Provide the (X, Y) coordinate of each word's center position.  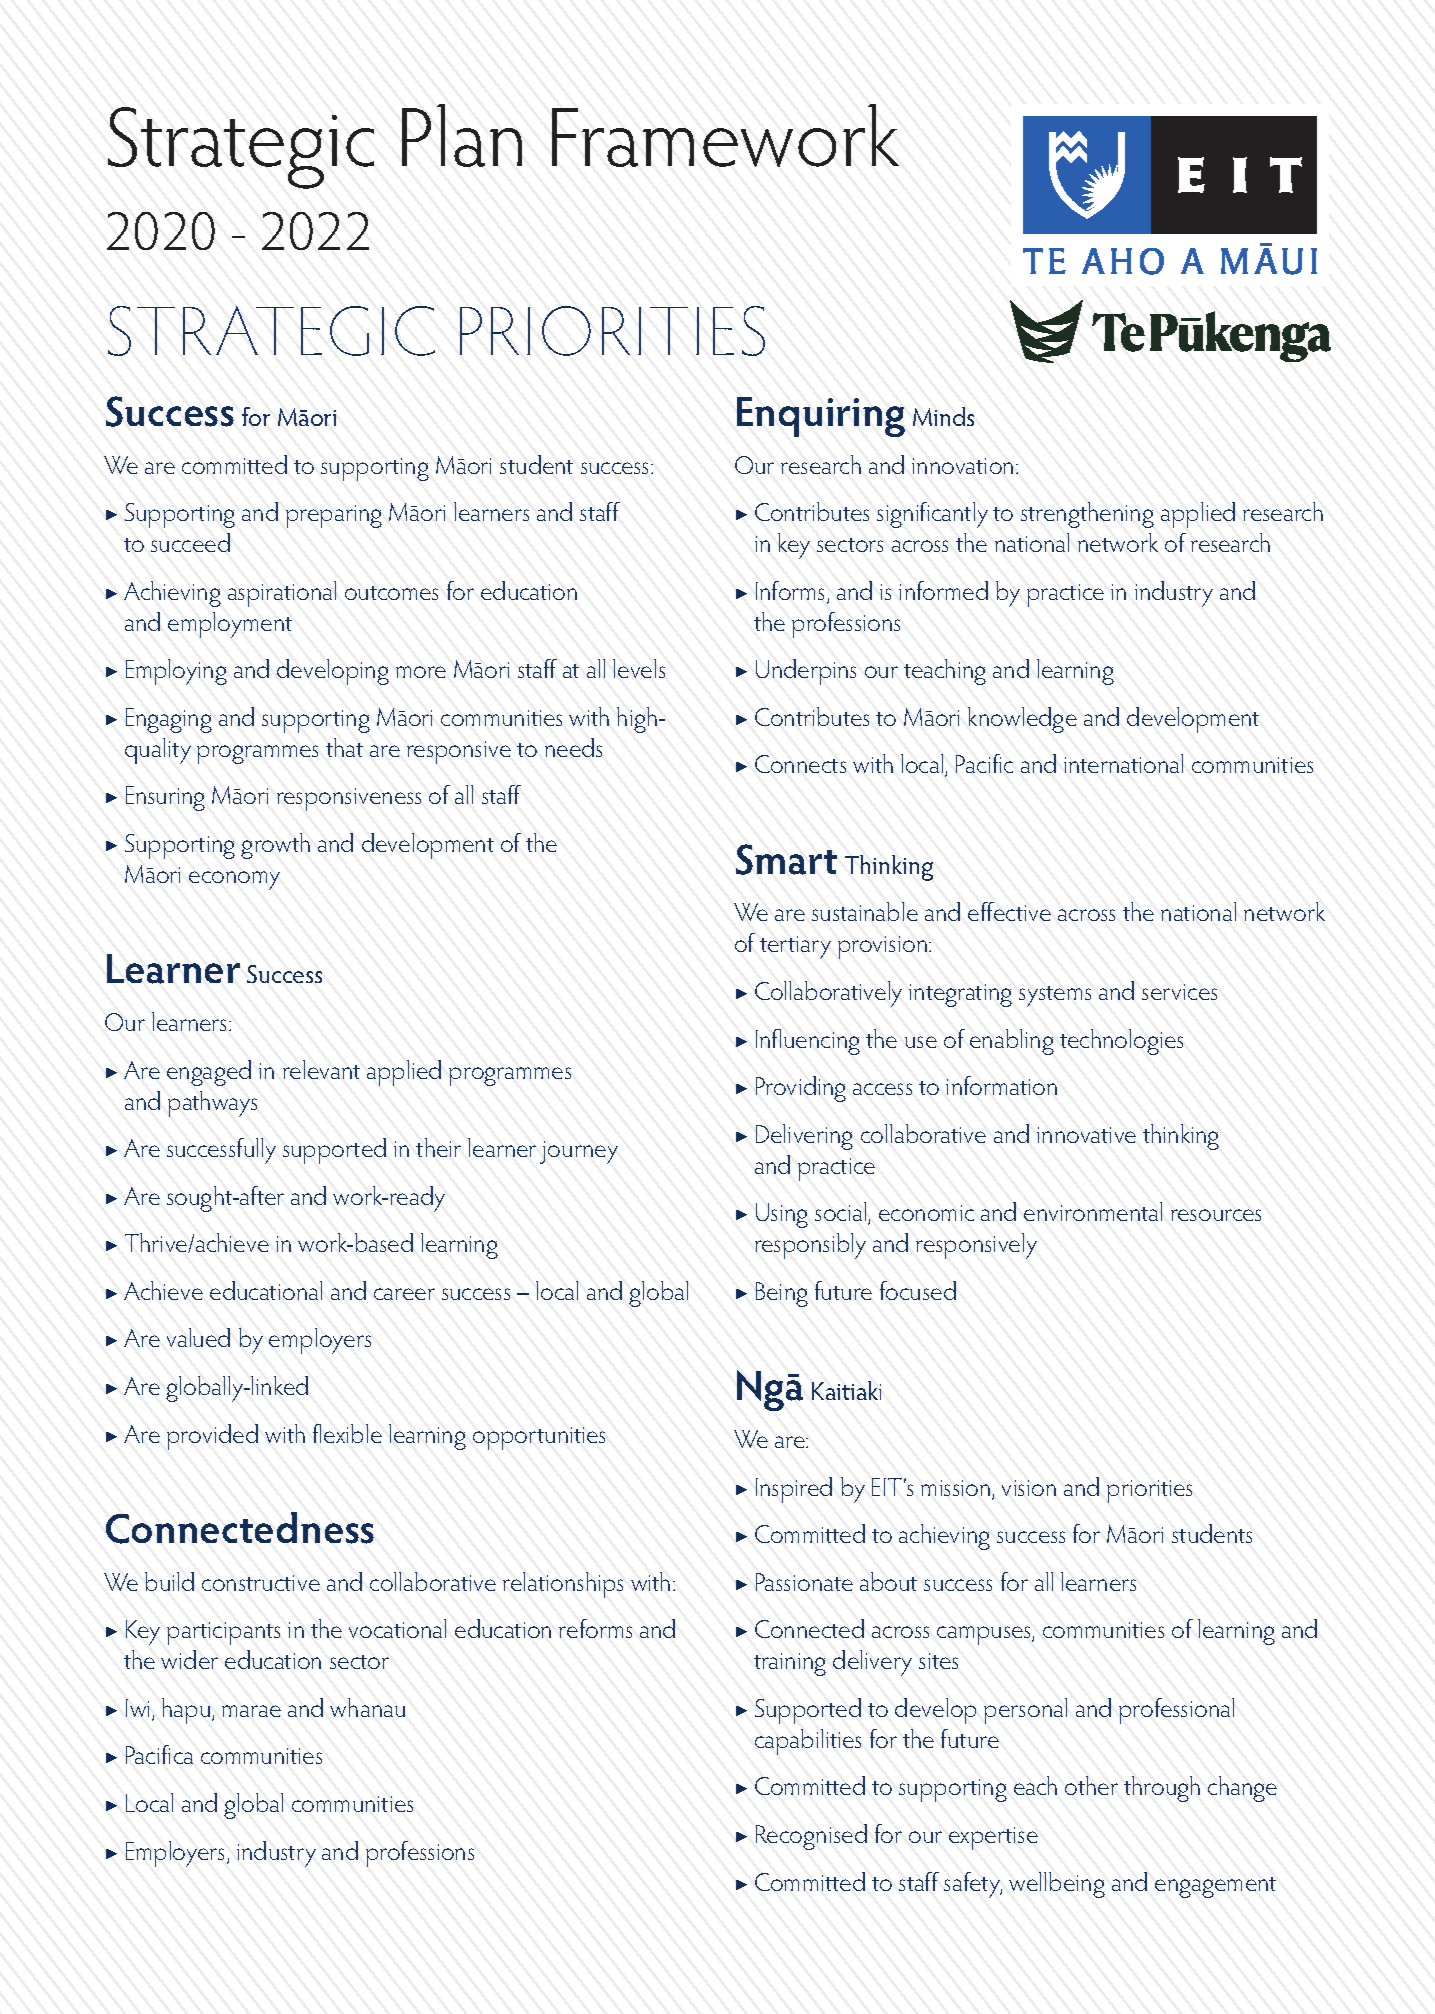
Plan (462, 135)
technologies (1121, 1042)
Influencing (808, 1042)
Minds (943, 416)
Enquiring (821, 417)
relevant (321, 1069)
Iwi (139, 1709)
